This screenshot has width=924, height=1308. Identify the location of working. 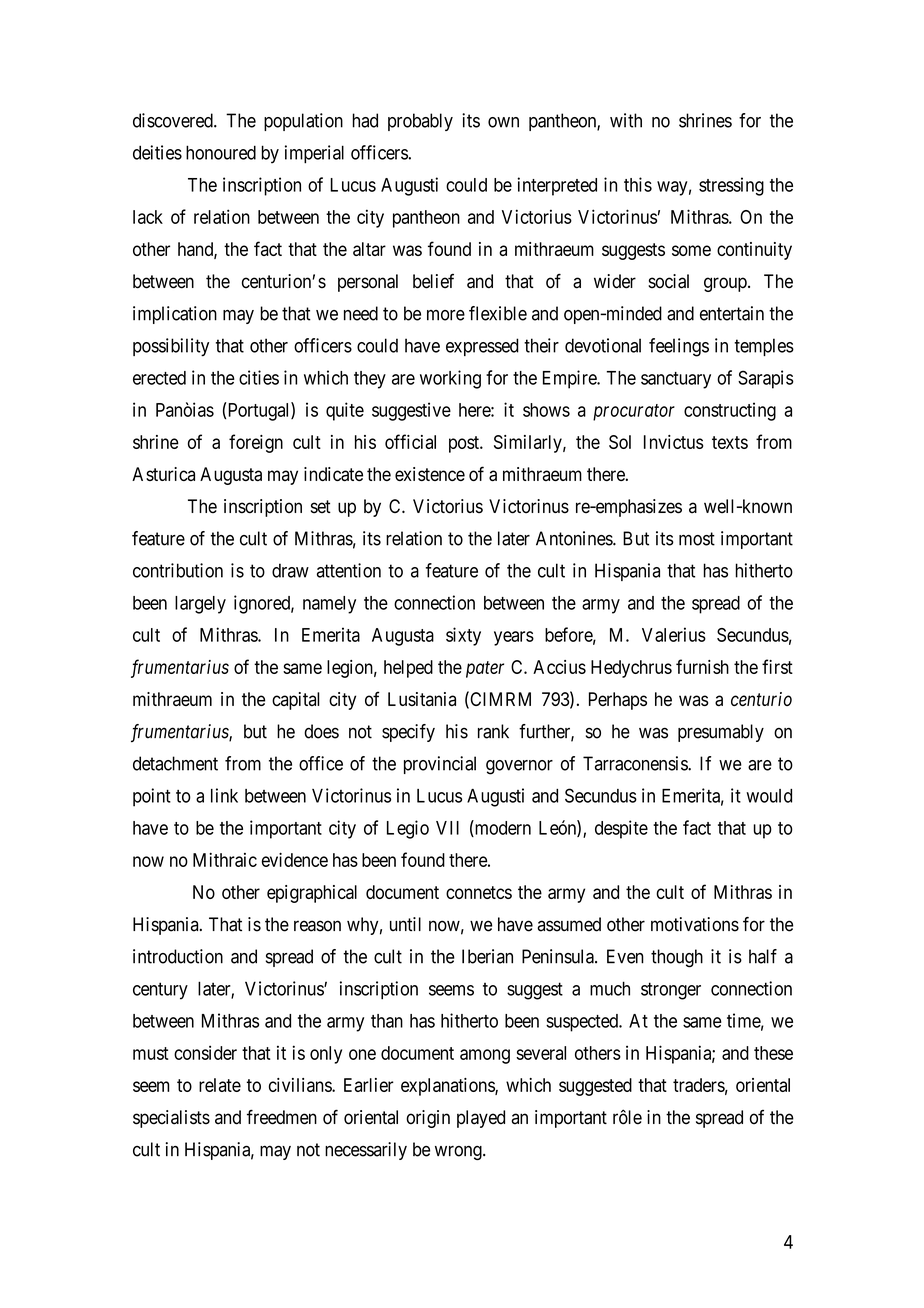
(450, 379).
